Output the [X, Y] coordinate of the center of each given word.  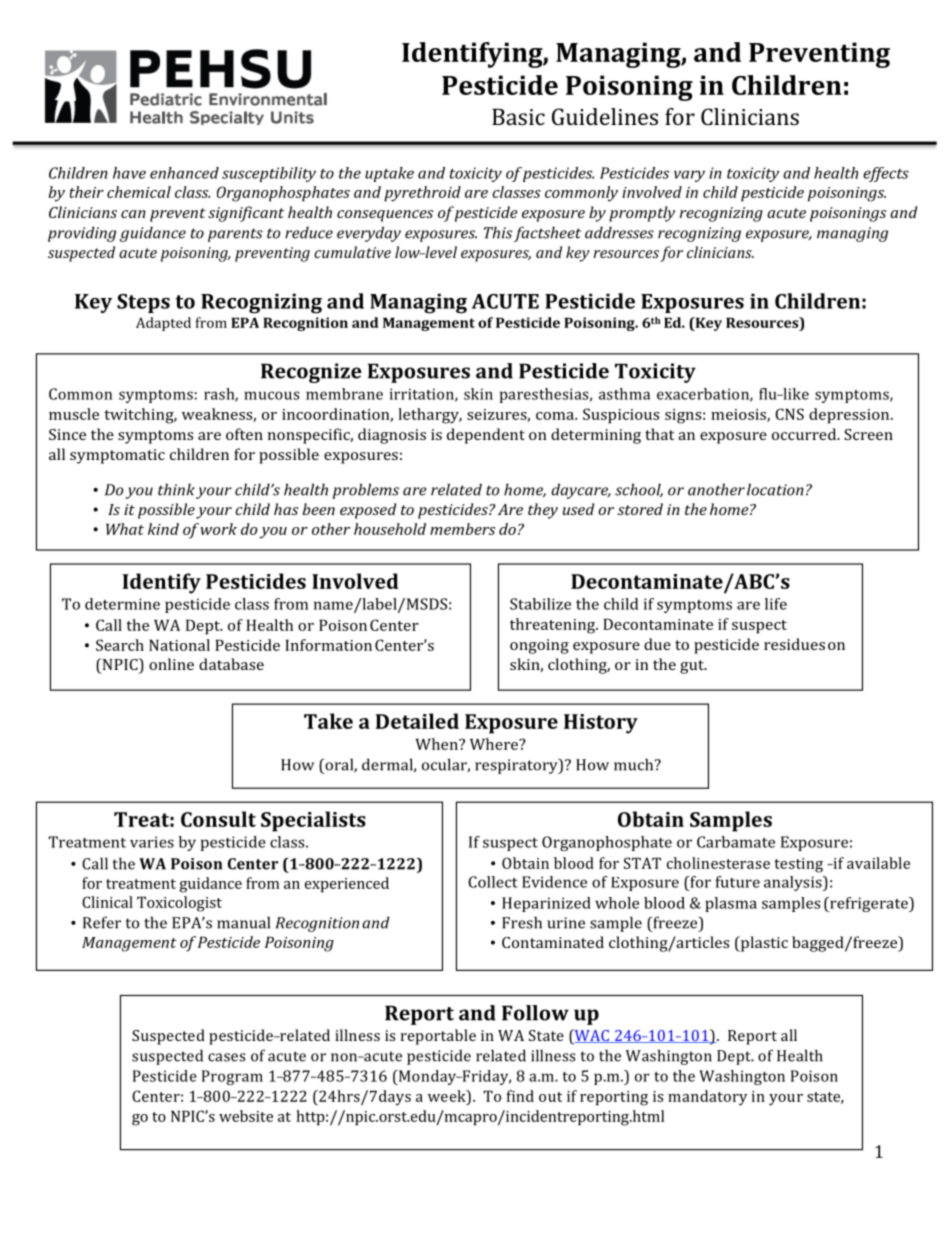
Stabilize [540, 604]
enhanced [184, 173]
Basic [518, 117]
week [448, 1096]
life [776, 604]
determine [122, 604]
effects [886, 174]
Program [232, 1077]
